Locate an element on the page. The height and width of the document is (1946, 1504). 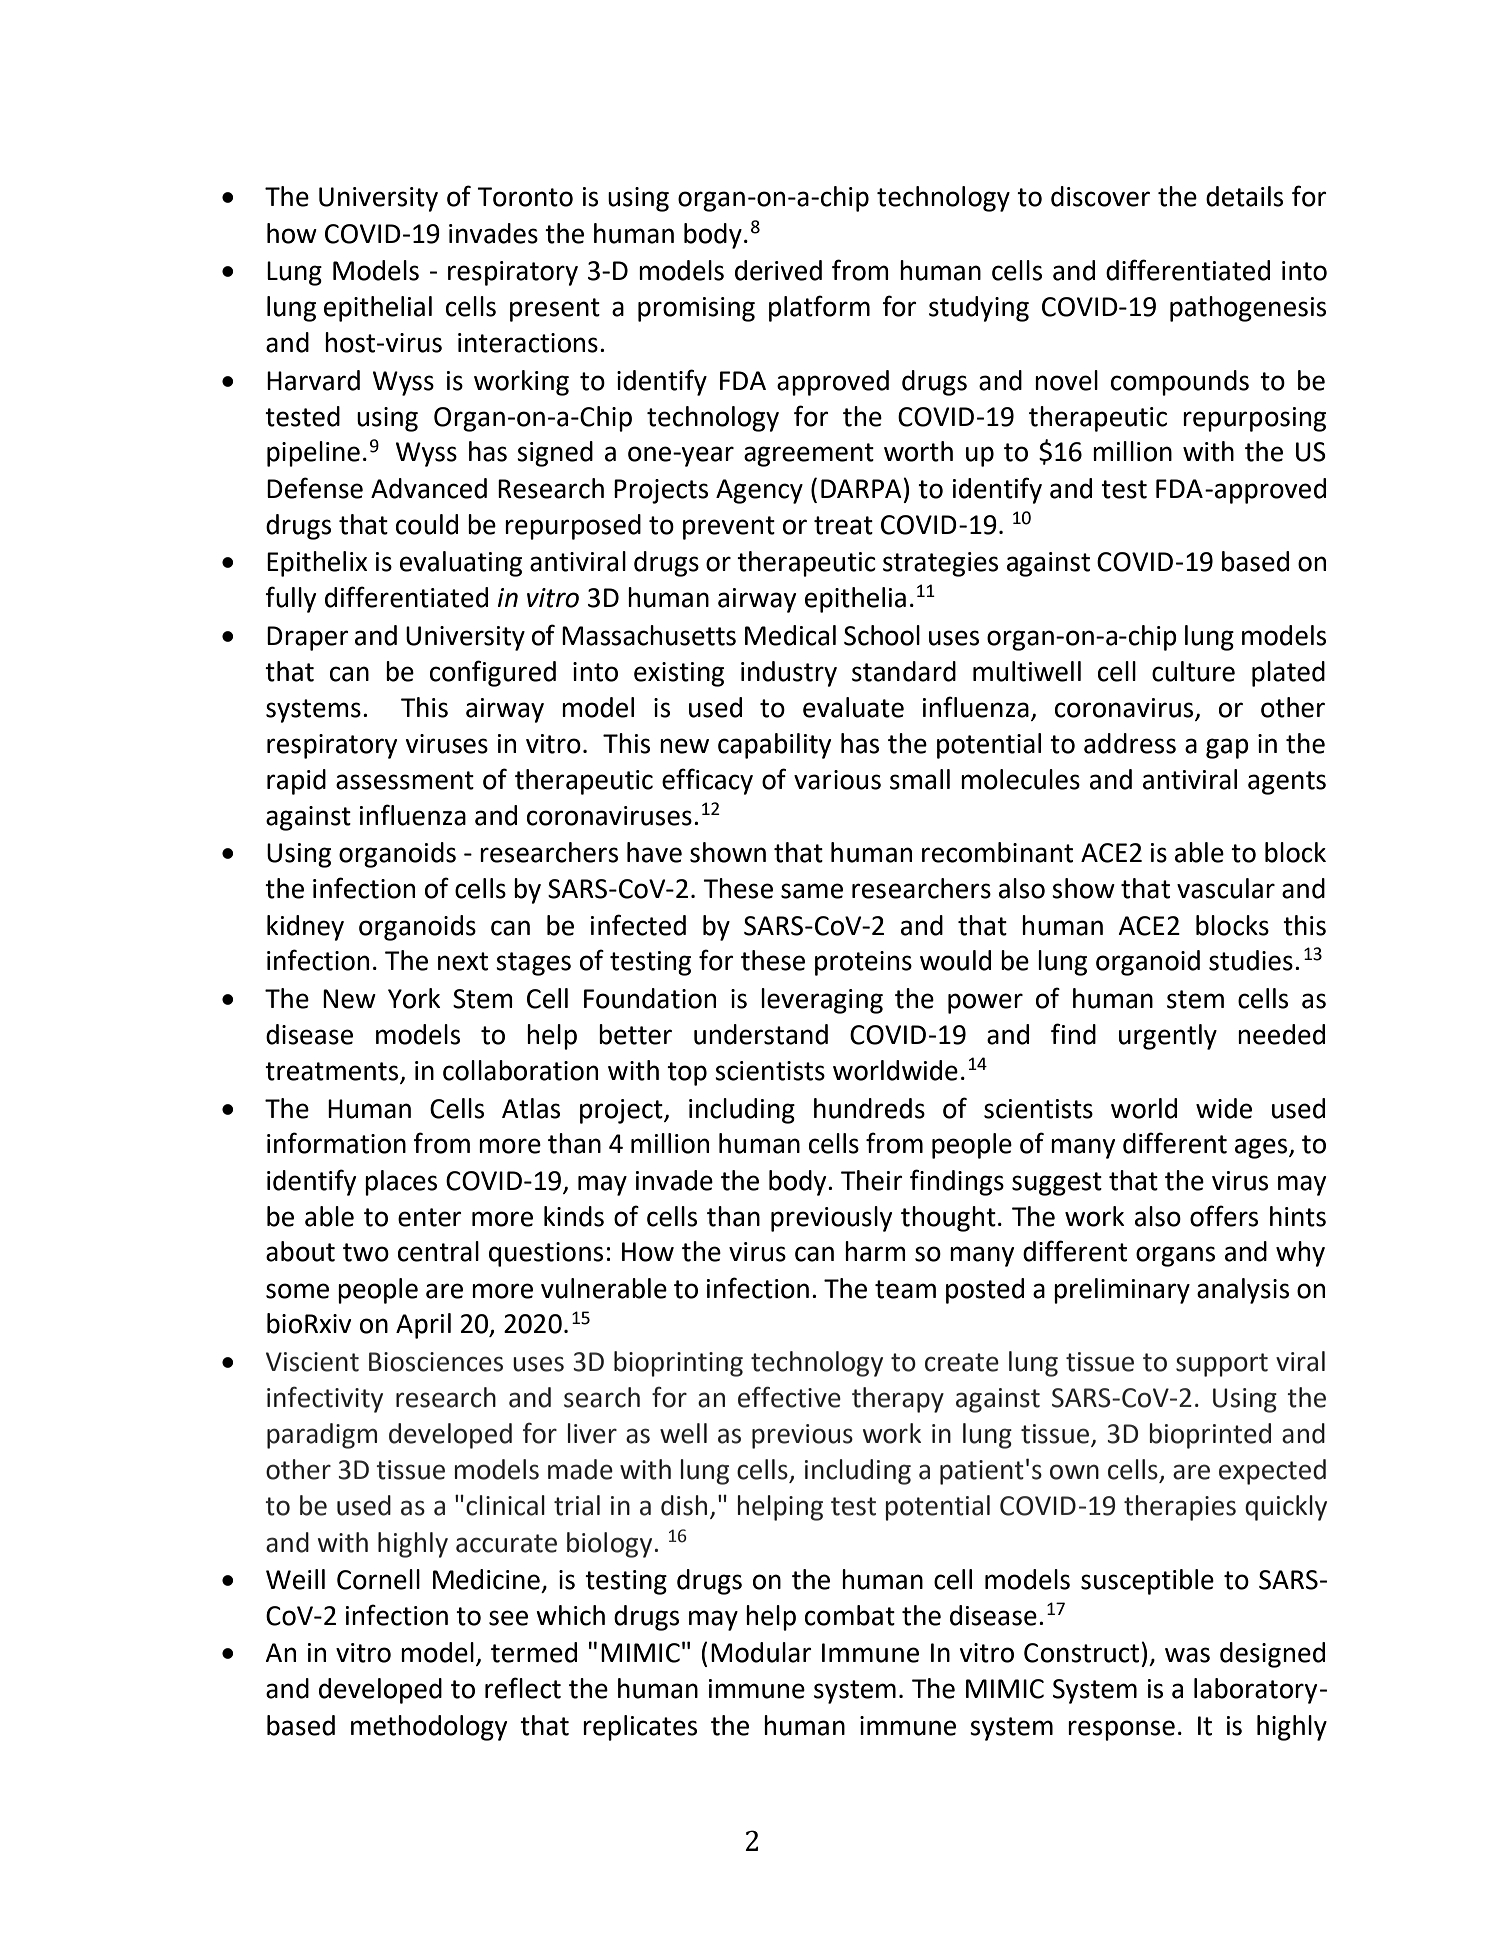
Their is located at coordinates (872, 1180).
